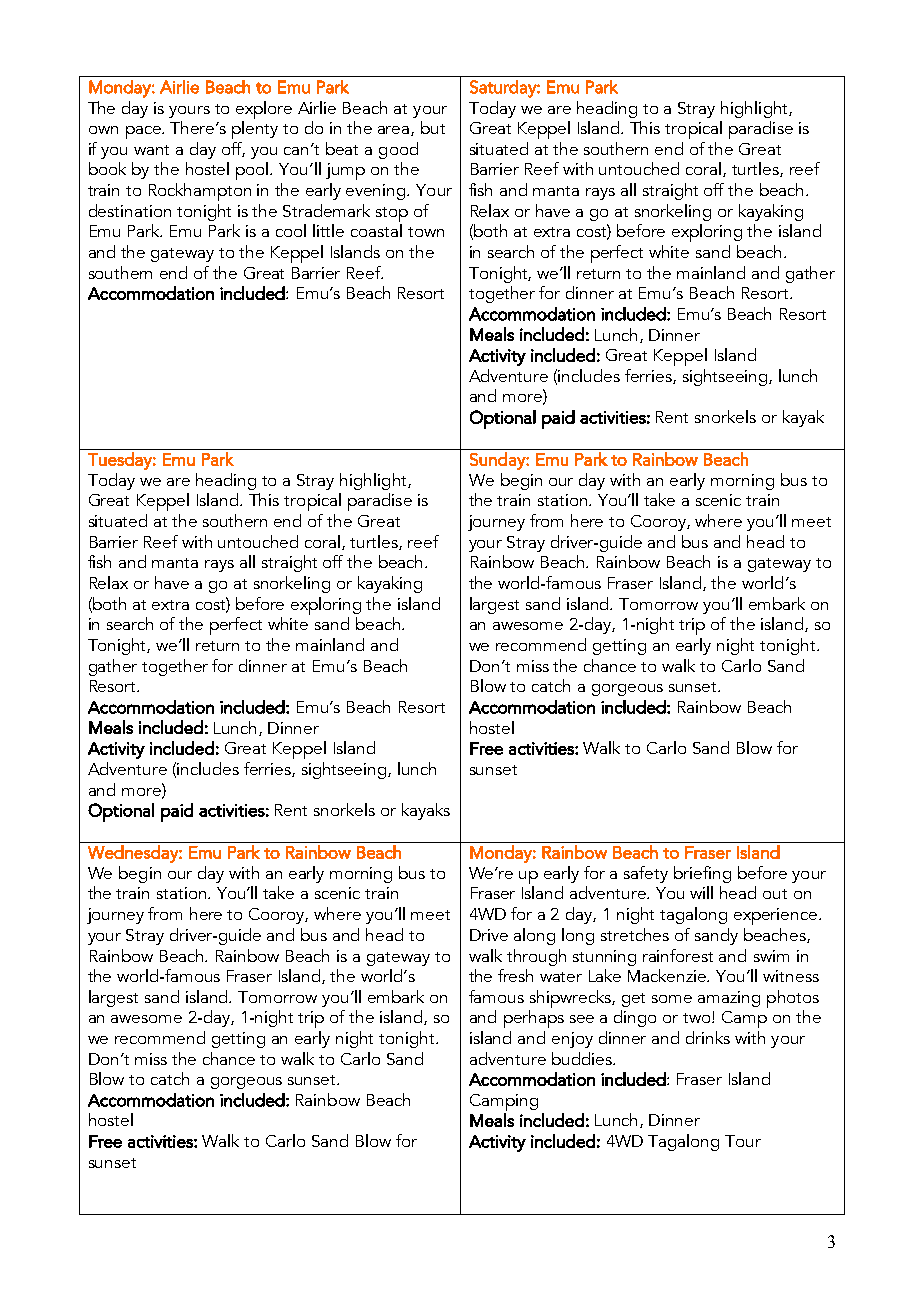 This screenshot has height=1308, width=924. I want to click on buddies, so click(583, 1058).
